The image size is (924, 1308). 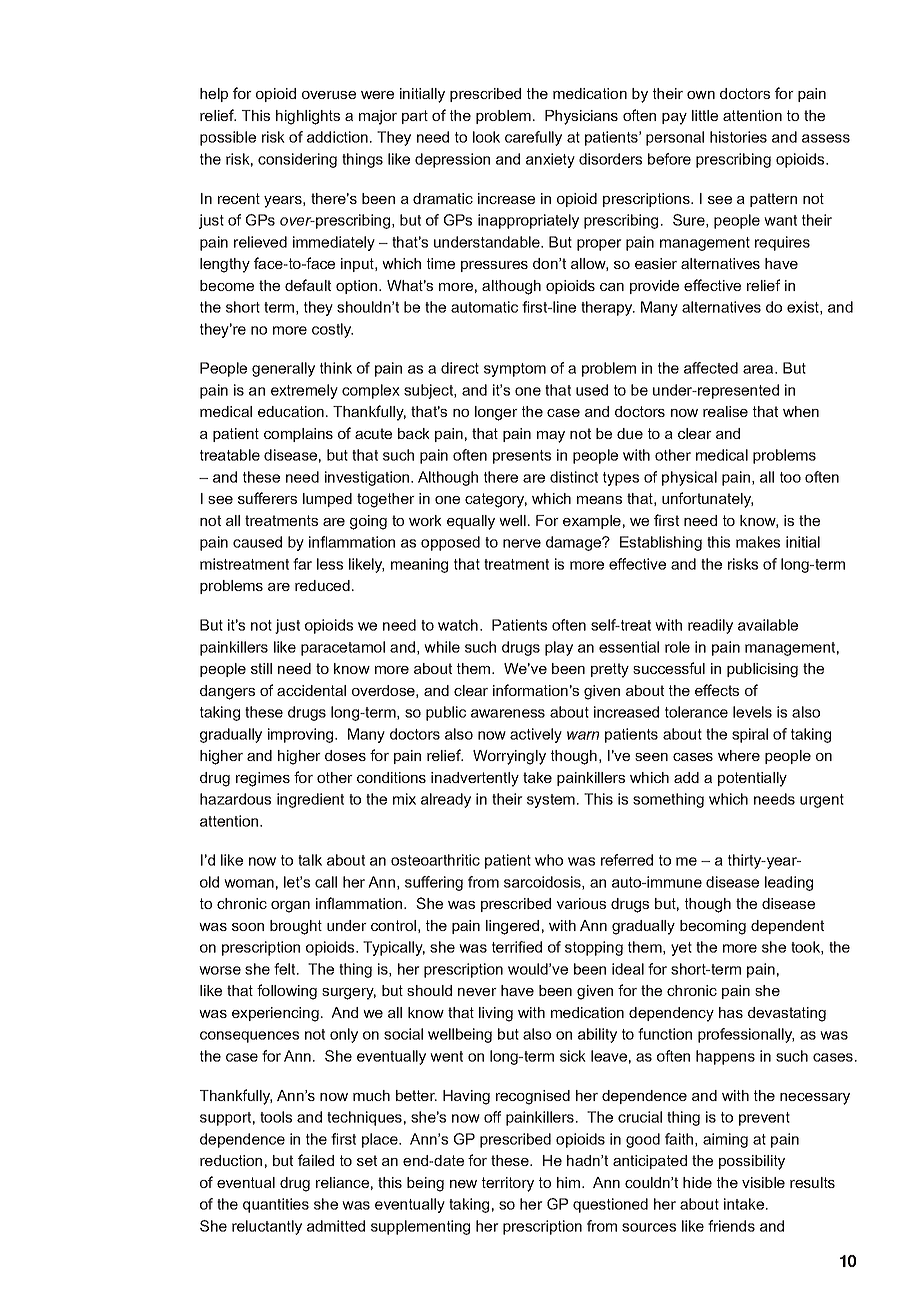 What do you see at coordinates (508, 1184) in the document?
I see `territory` at bounding box center [508, 1184].
